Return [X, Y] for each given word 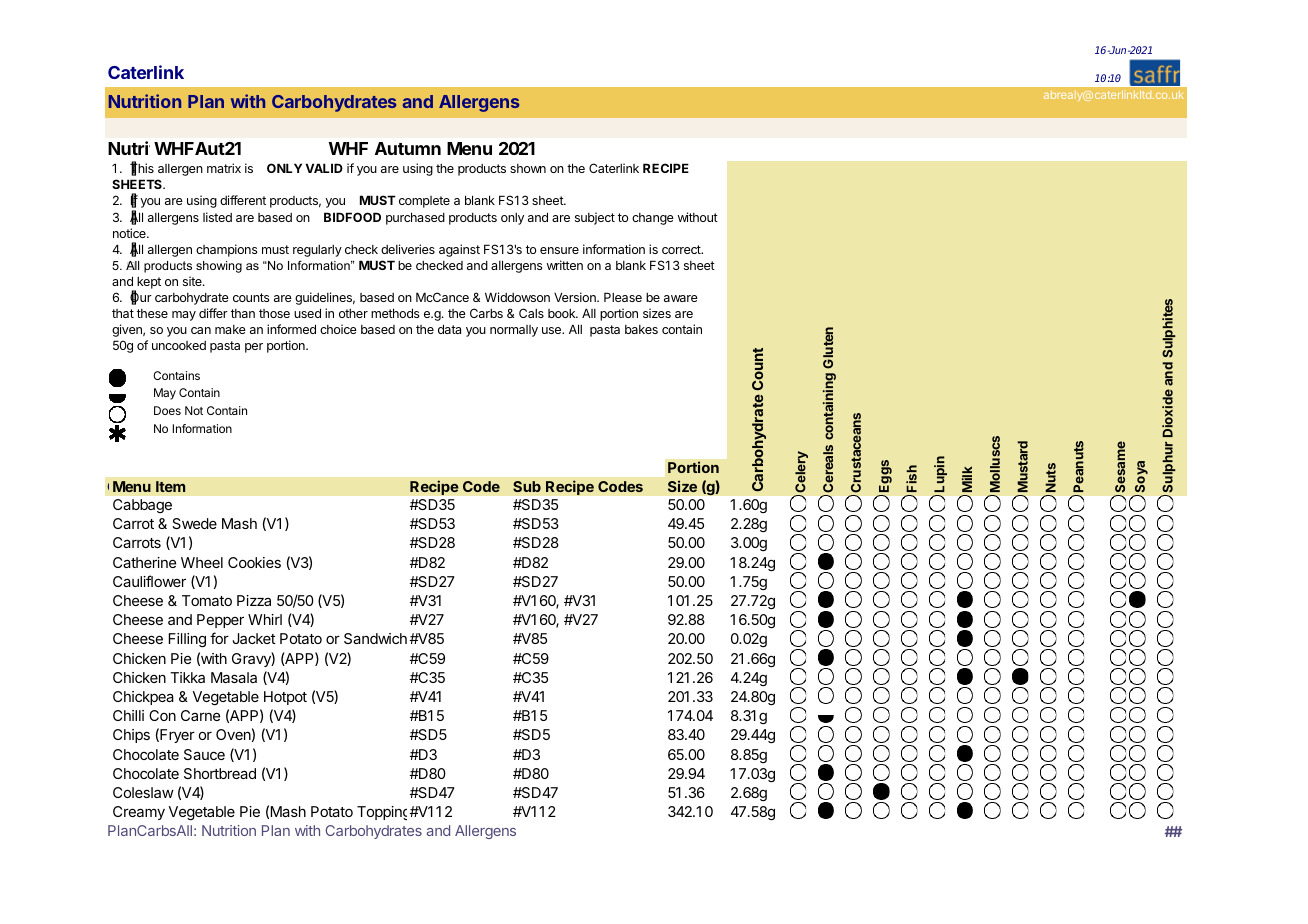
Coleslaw [143, 792]
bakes [641, 329]
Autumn [408, 148]
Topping [382, 813]
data [449, 329]
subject [595, 218]
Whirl [265, 619]
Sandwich [375, 638]
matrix [224, 168]
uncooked [179, 345]
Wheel [202, 562]
